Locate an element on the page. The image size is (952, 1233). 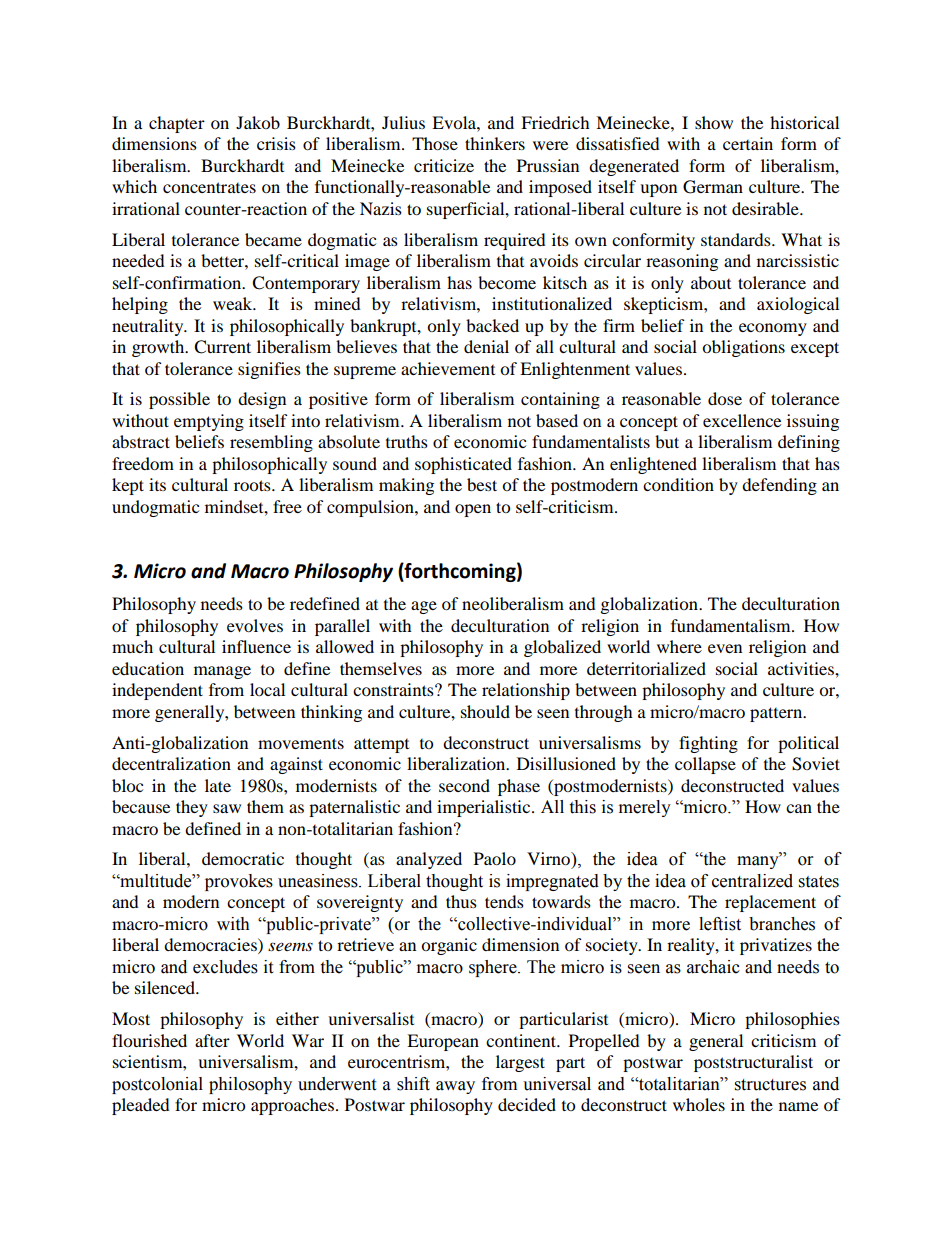
certain is located at coordinates (748, 143).
